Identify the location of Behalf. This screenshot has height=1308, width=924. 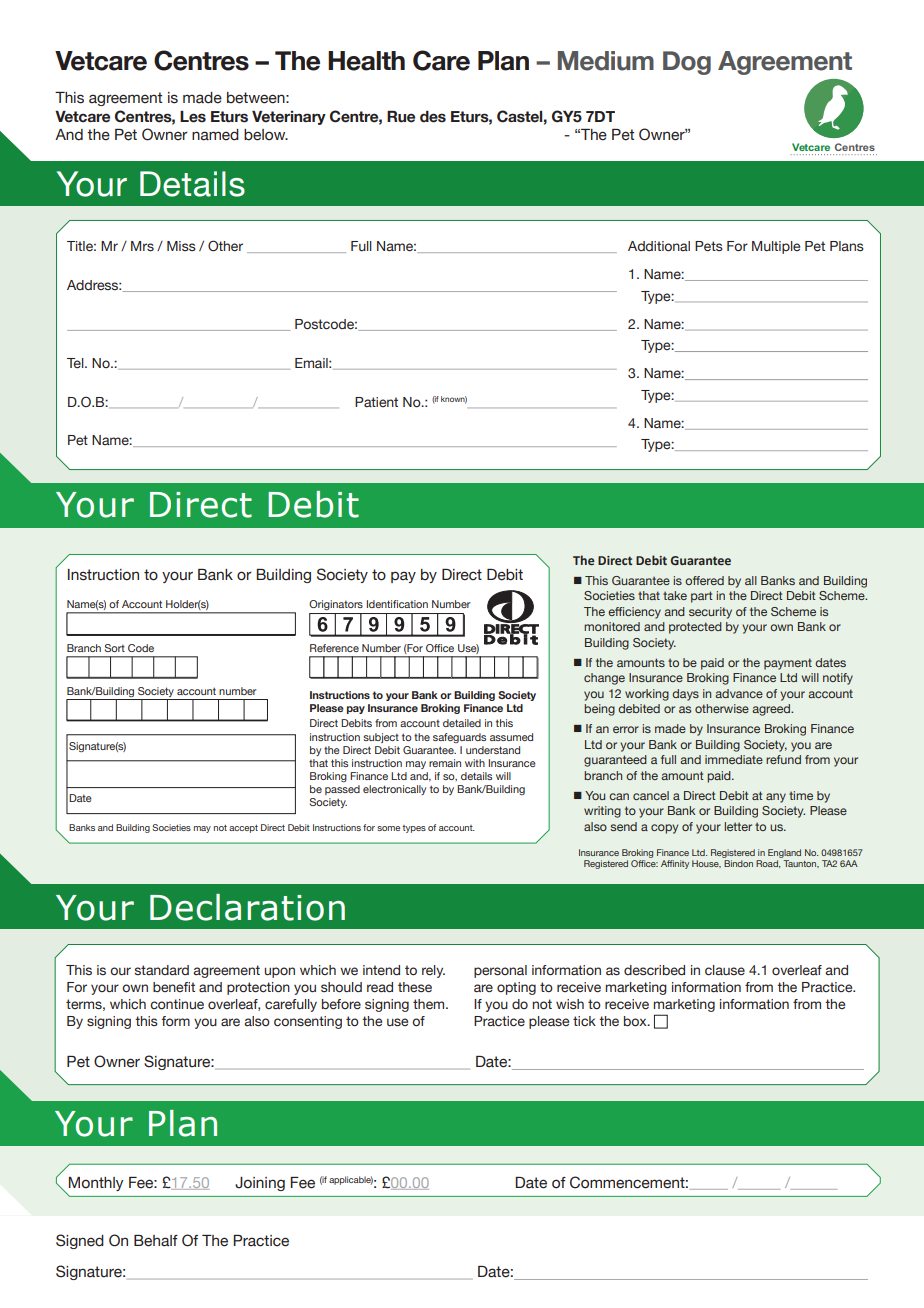
(156, 1241).
